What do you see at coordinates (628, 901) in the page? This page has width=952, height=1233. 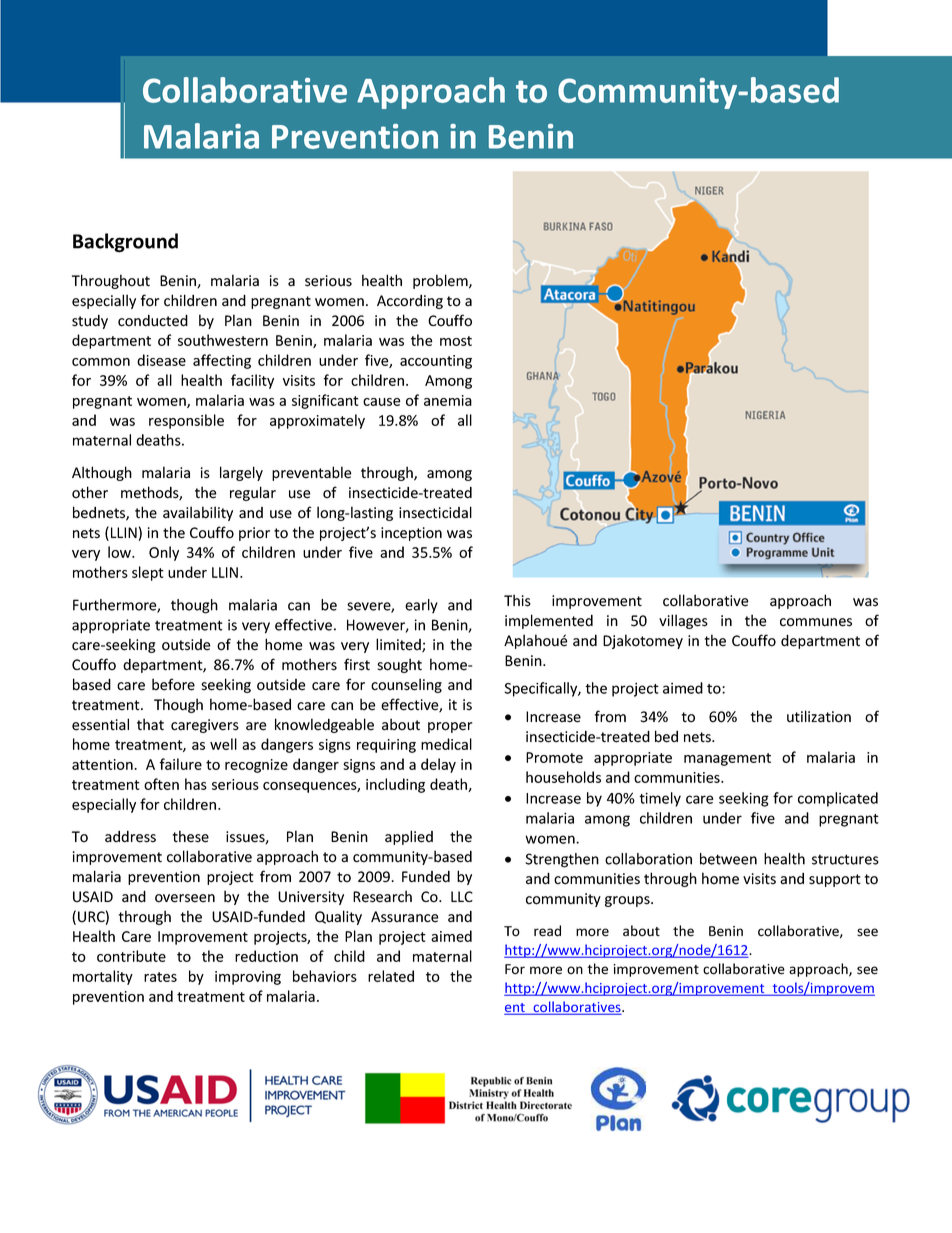 I see `groups` at bounding box center [628, 901].
